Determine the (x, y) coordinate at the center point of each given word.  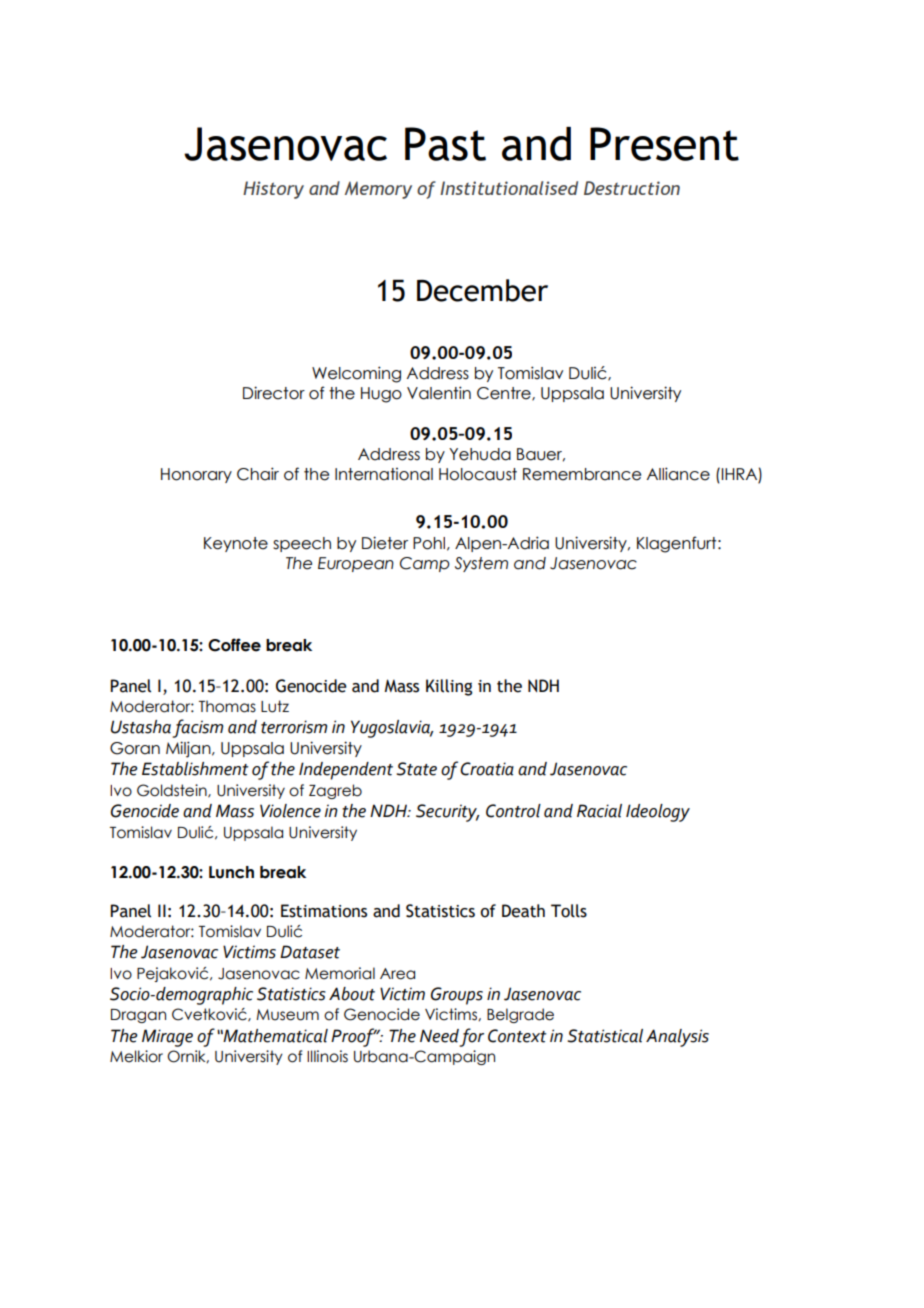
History (273, 190)
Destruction (632, 188)
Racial (599, 811)
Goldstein (173, 791)
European (356, 564)
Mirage (167, 1038)
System (481, 564)
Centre (505, 394)
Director (274, 393)
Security (447, 813)
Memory (378, 190)
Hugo (381, 395)
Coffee (234, 645)
